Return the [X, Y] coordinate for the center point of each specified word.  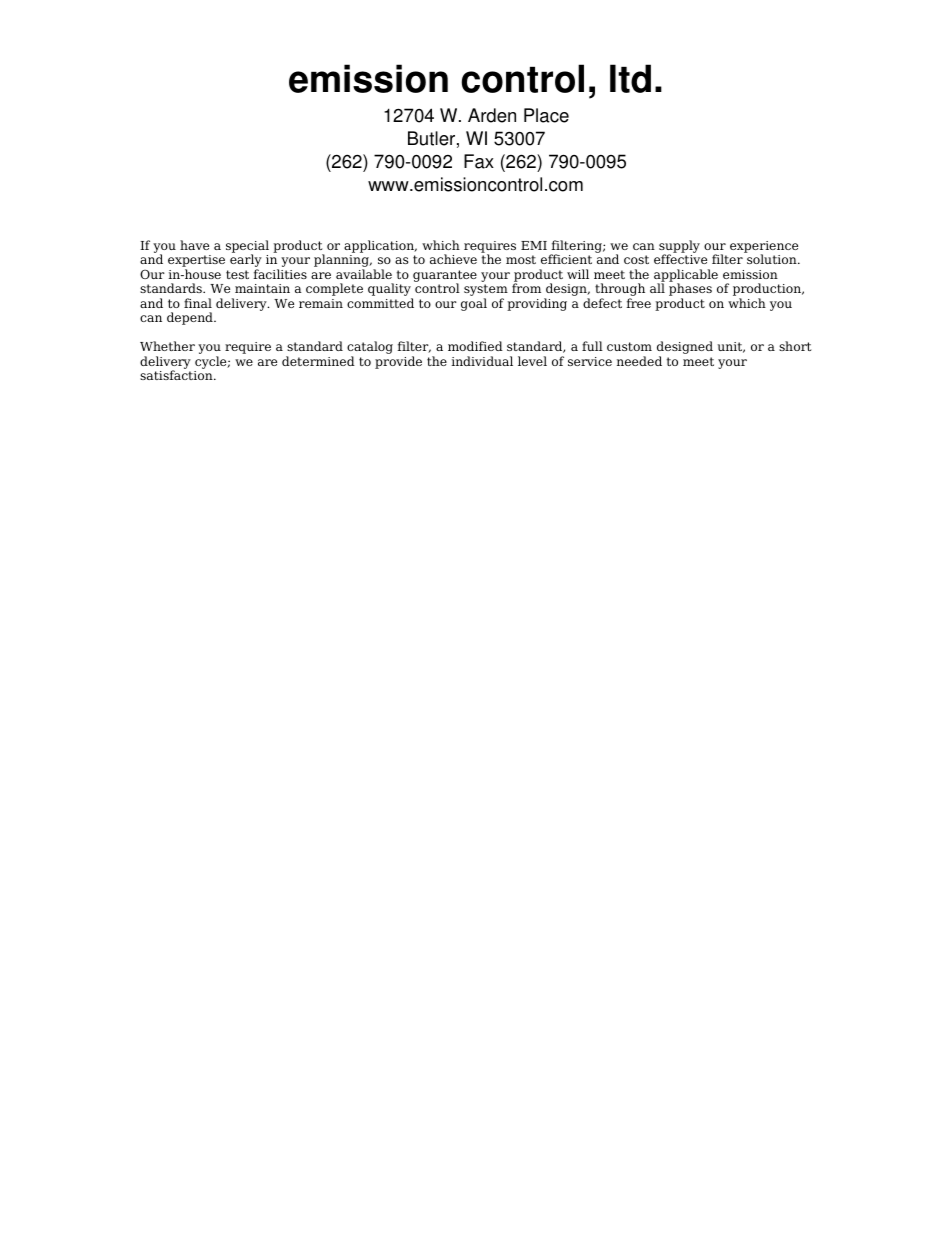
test [237, 274]
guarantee [445, 277]
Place [546, 115]
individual [482, 361]
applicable [686, 276]
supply [679, 248]
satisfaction [177, 375]
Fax [479, 161]
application [380, 246]
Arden [492, 115]
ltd [630, 78]
